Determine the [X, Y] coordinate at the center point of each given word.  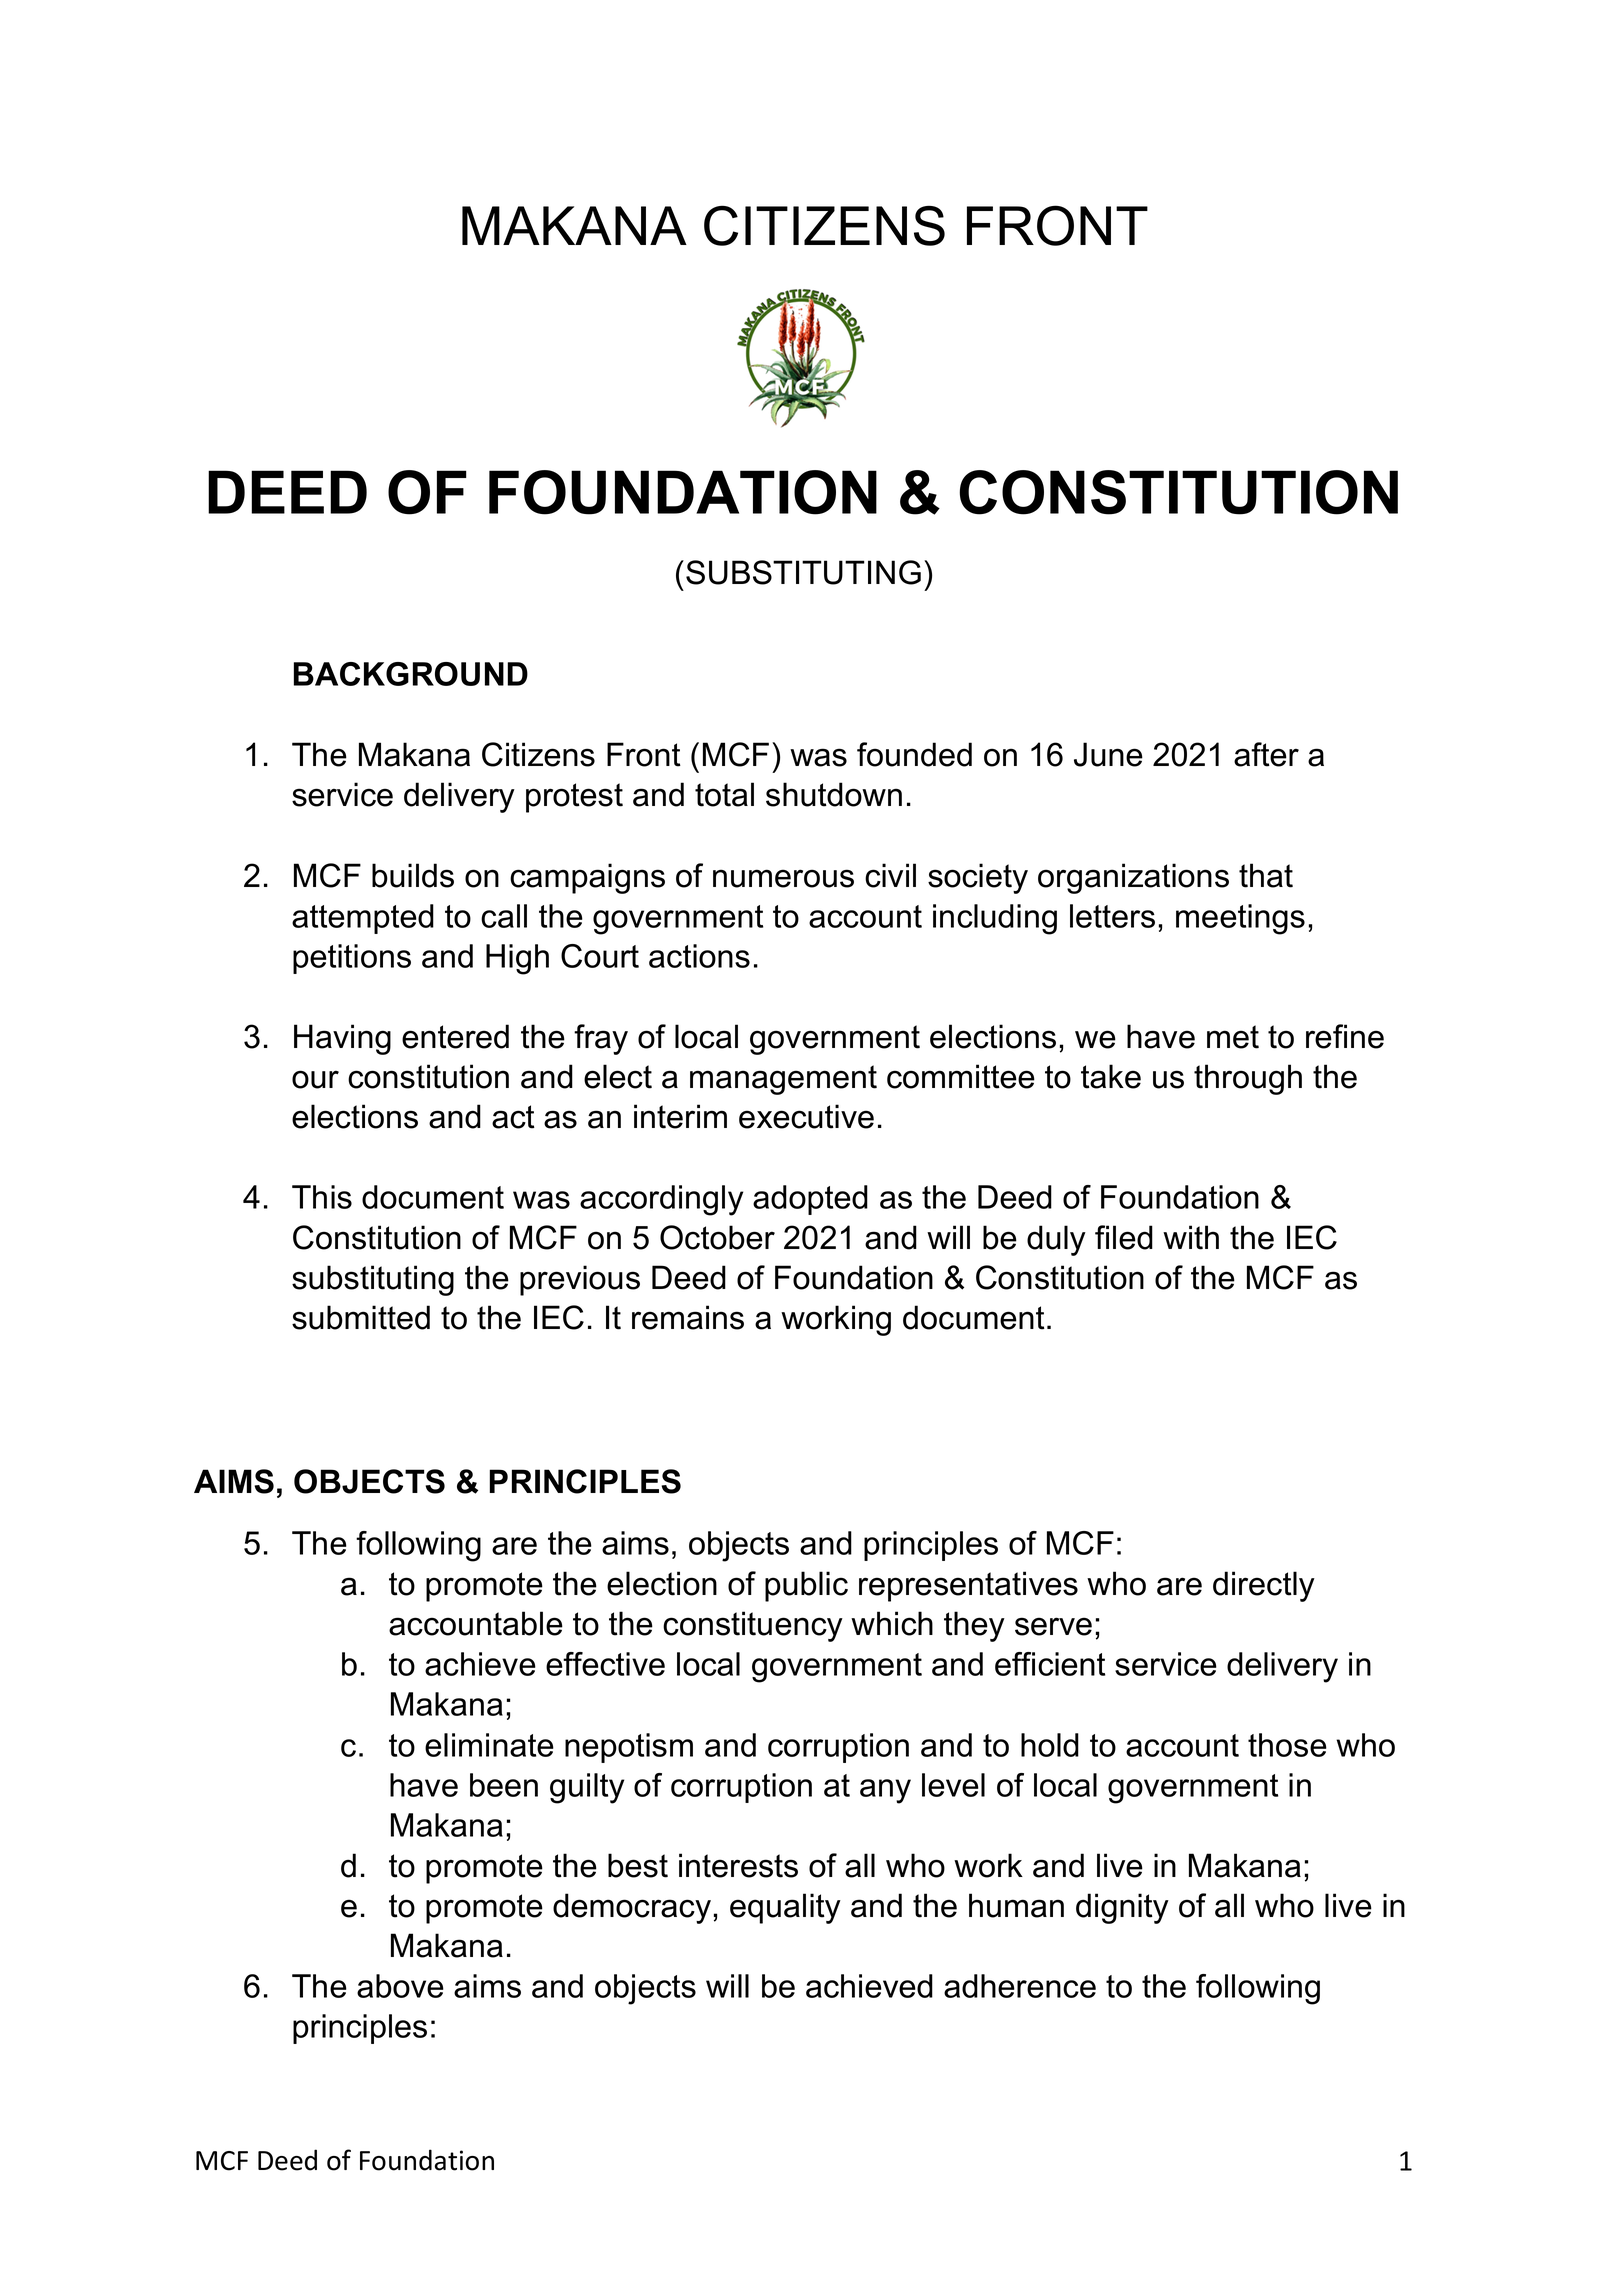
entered [455, 1036]
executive [806, 1116]
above [400, 1986]
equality [785, 1908]
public [806, 1586]
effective [605, 1664]
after [1266, 754]
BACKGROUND [411, 674]
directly [1264, 1586]
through [1248, 1079]
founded [914, 754]
